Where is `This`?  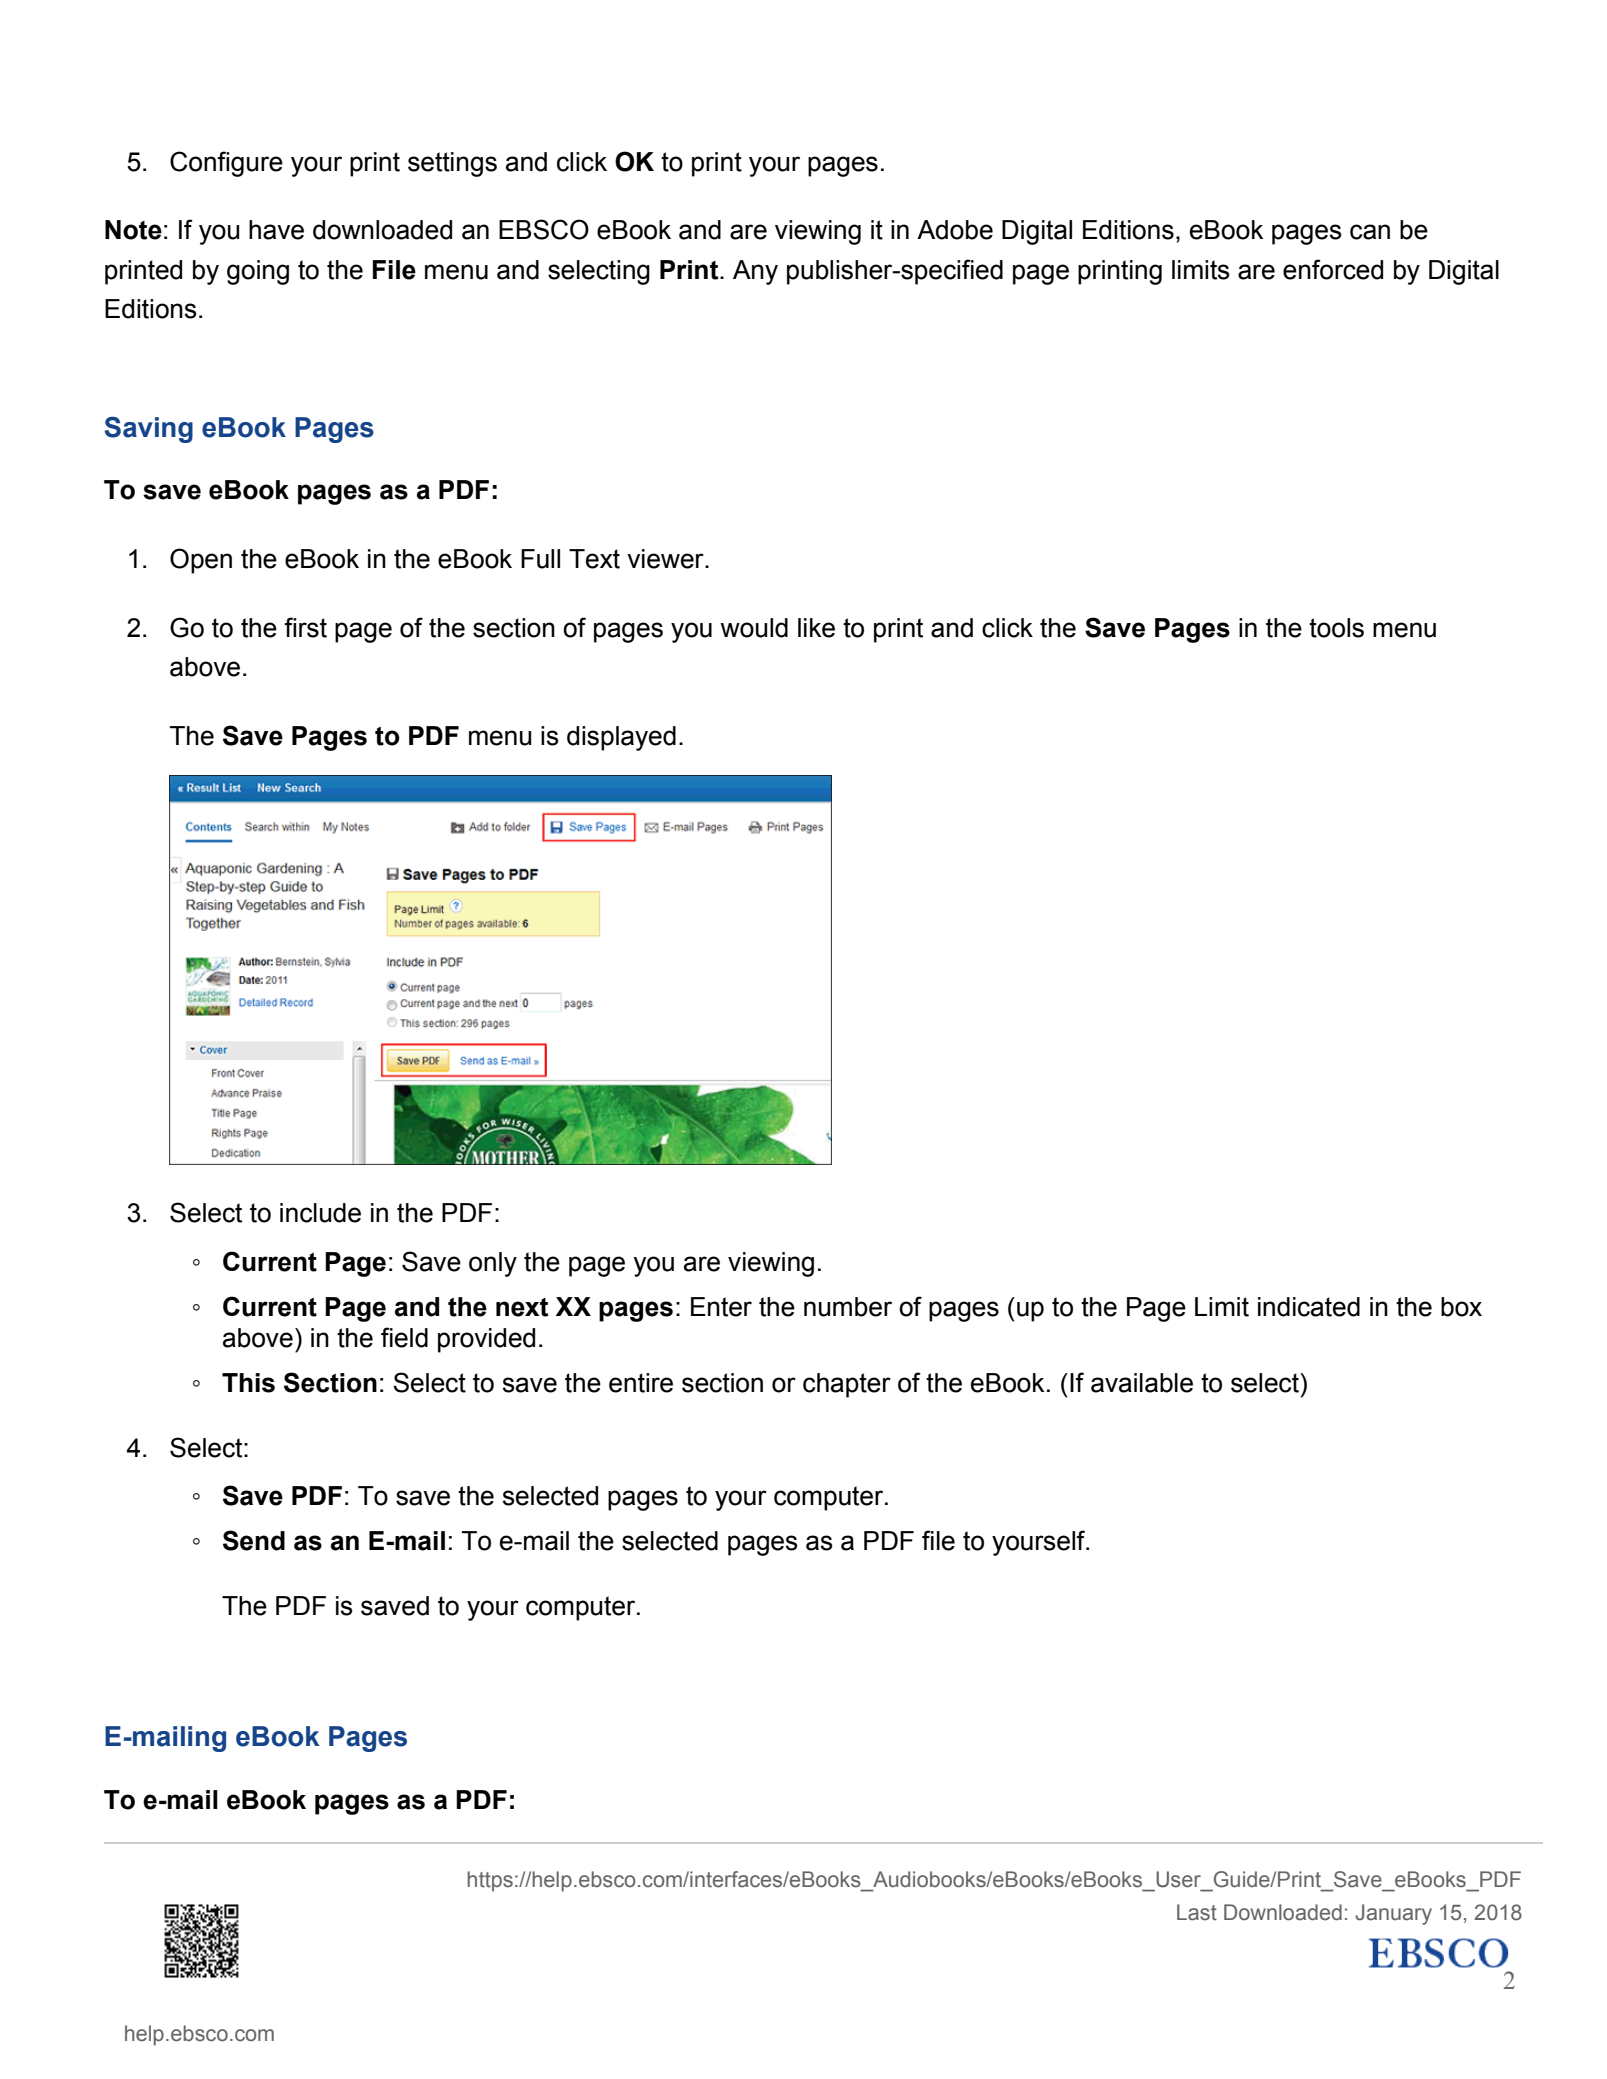
This is located at coordinates (248, 1383).
